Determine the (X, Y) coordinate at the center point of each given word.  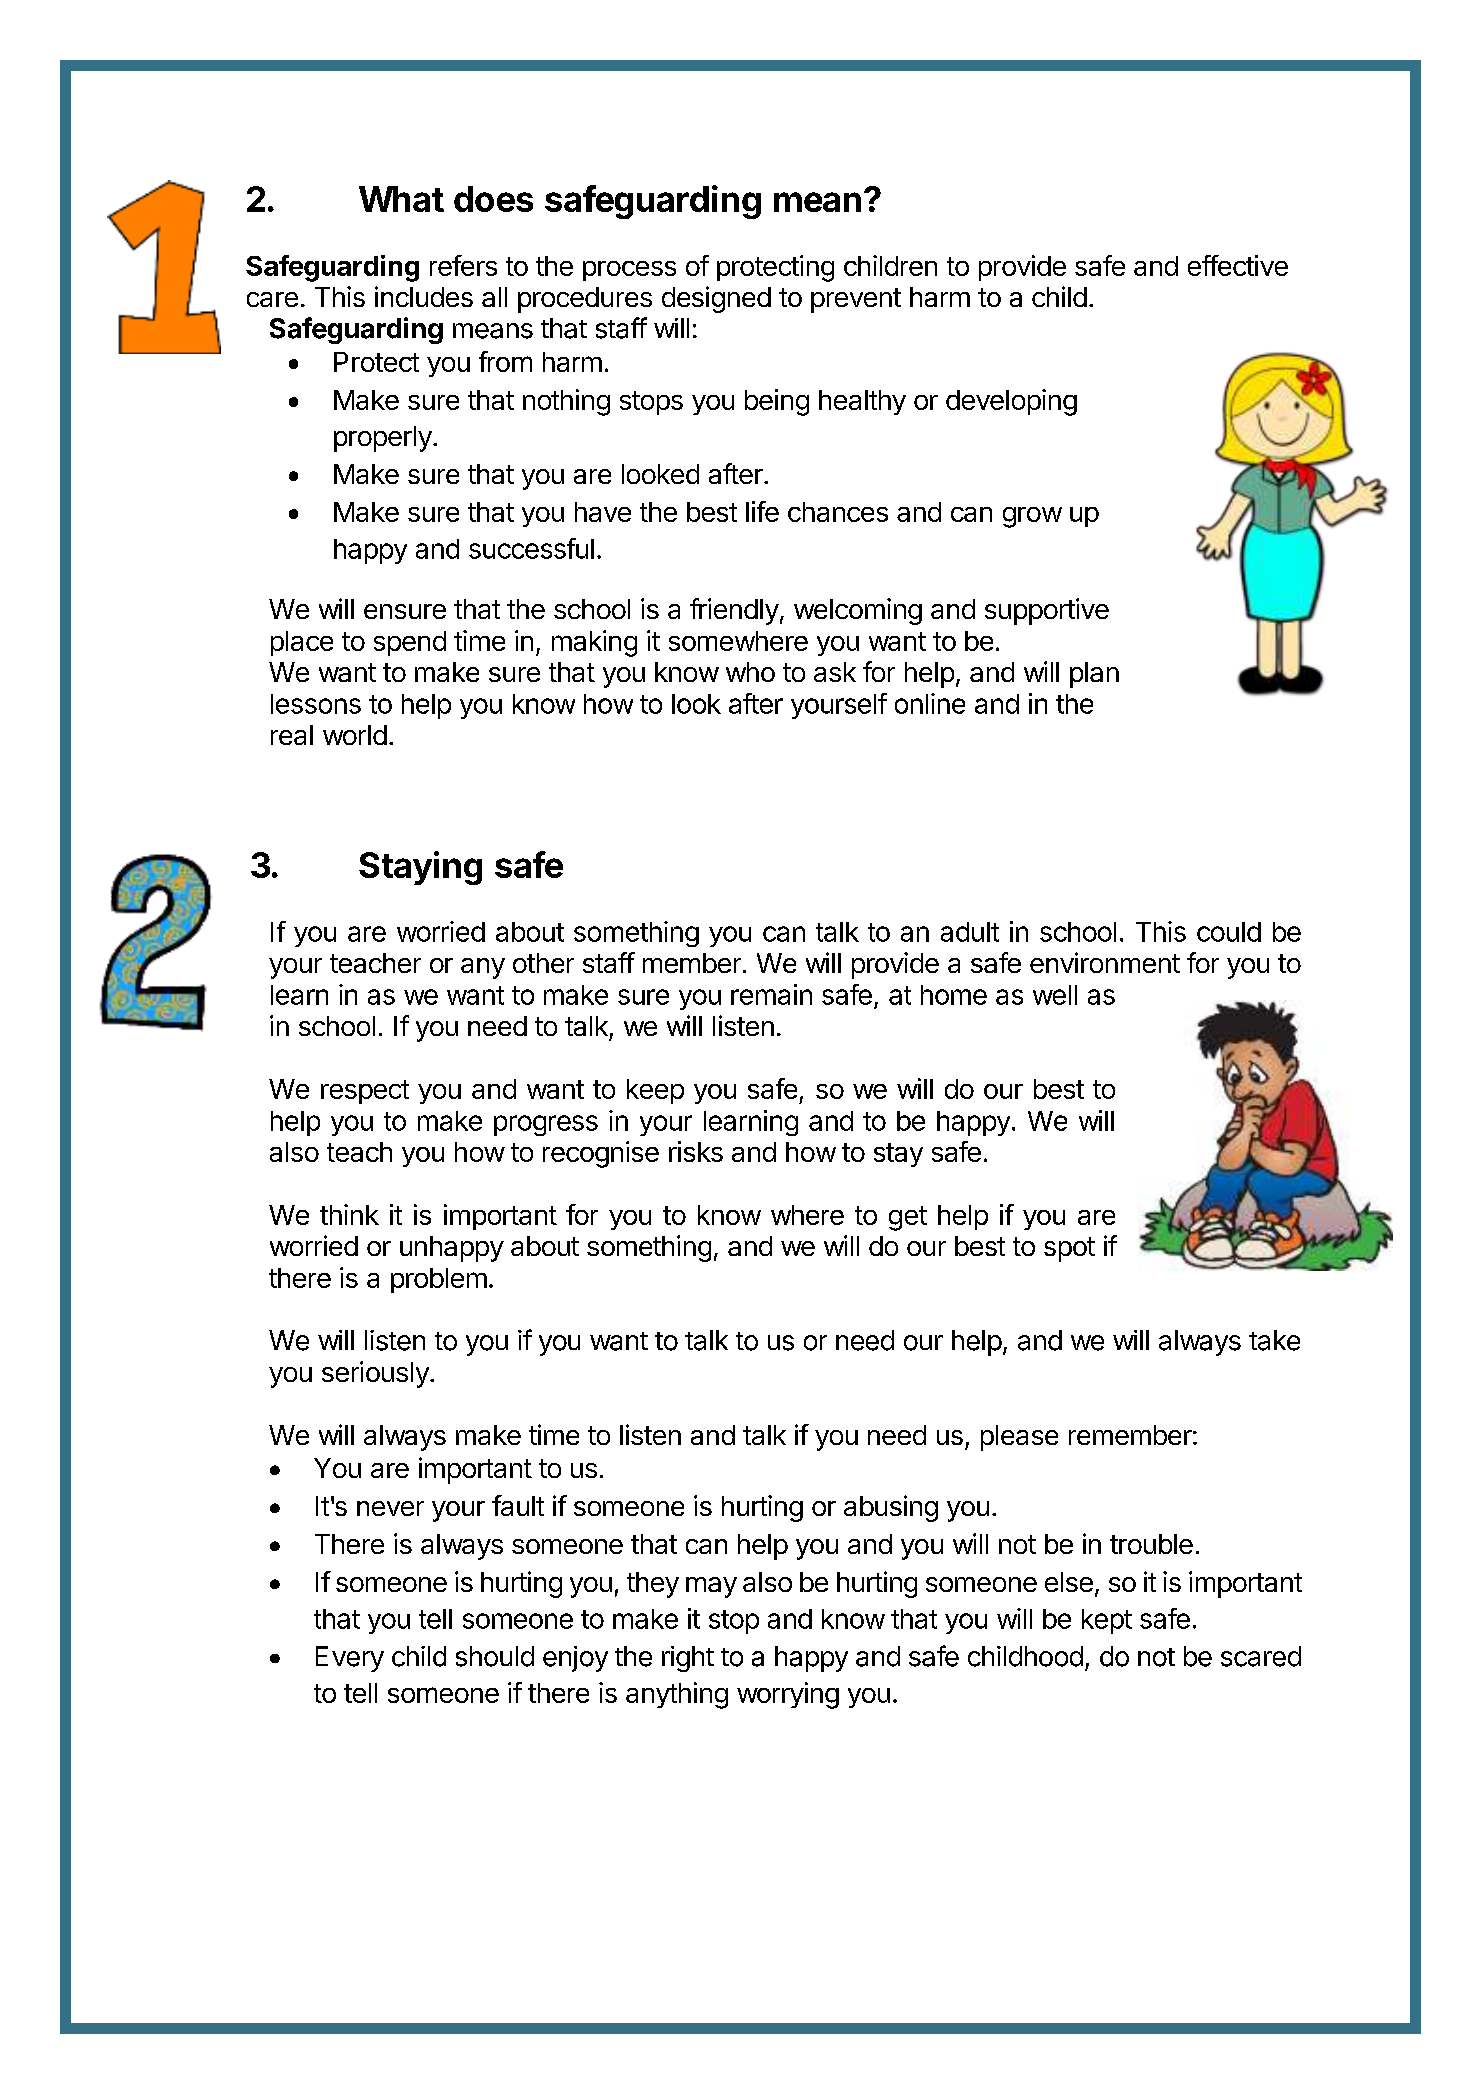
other (543, 963)
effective (1238, 265)
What (401, 199)
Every (350, 1659)
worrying (788, 1695)
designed (716, 299)
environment (1105, 962)
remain (771, 994)
